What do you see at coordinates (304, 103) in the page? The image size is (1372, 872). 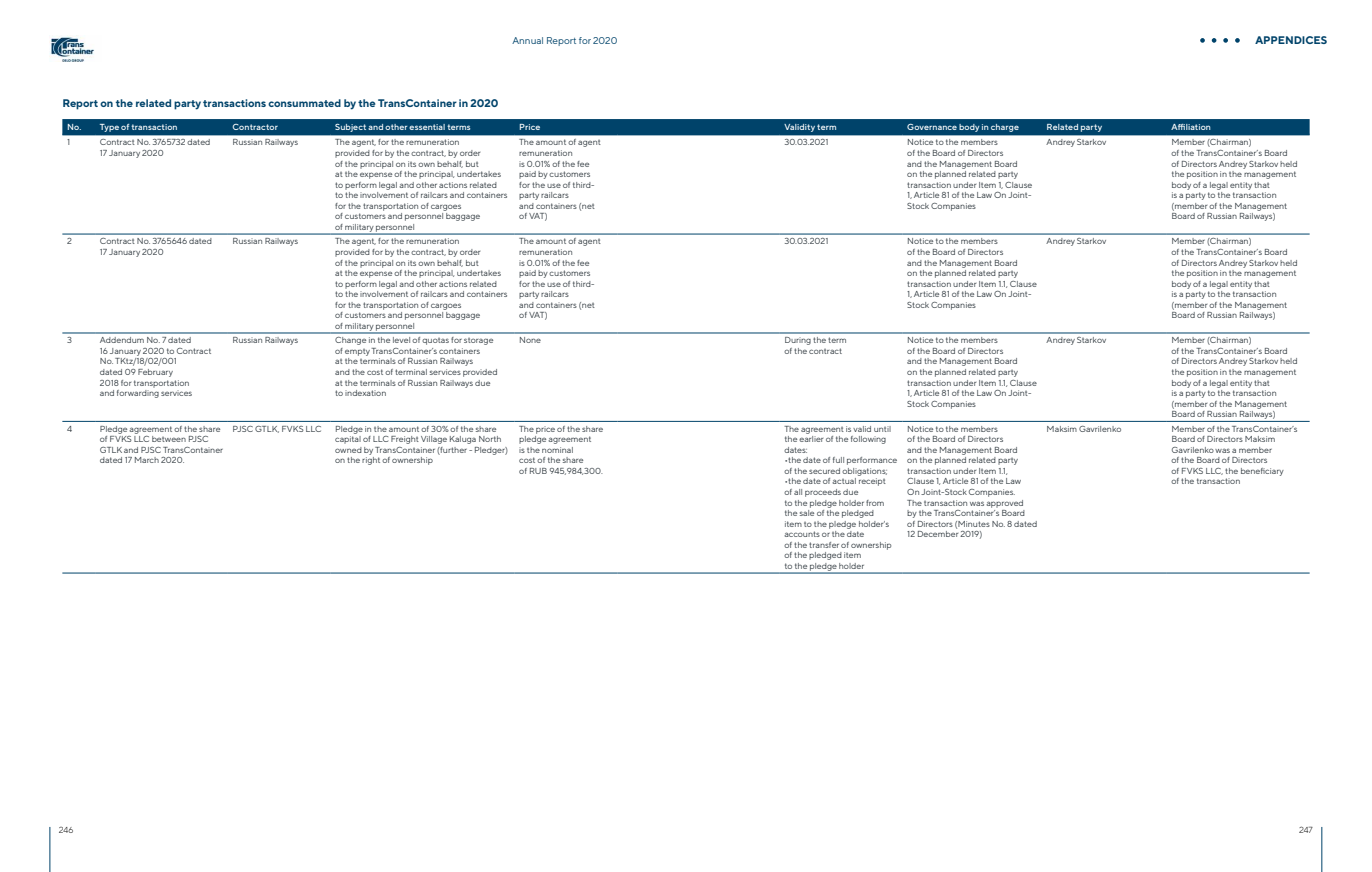 I see `consummated` at bounding box center [304, 103].
